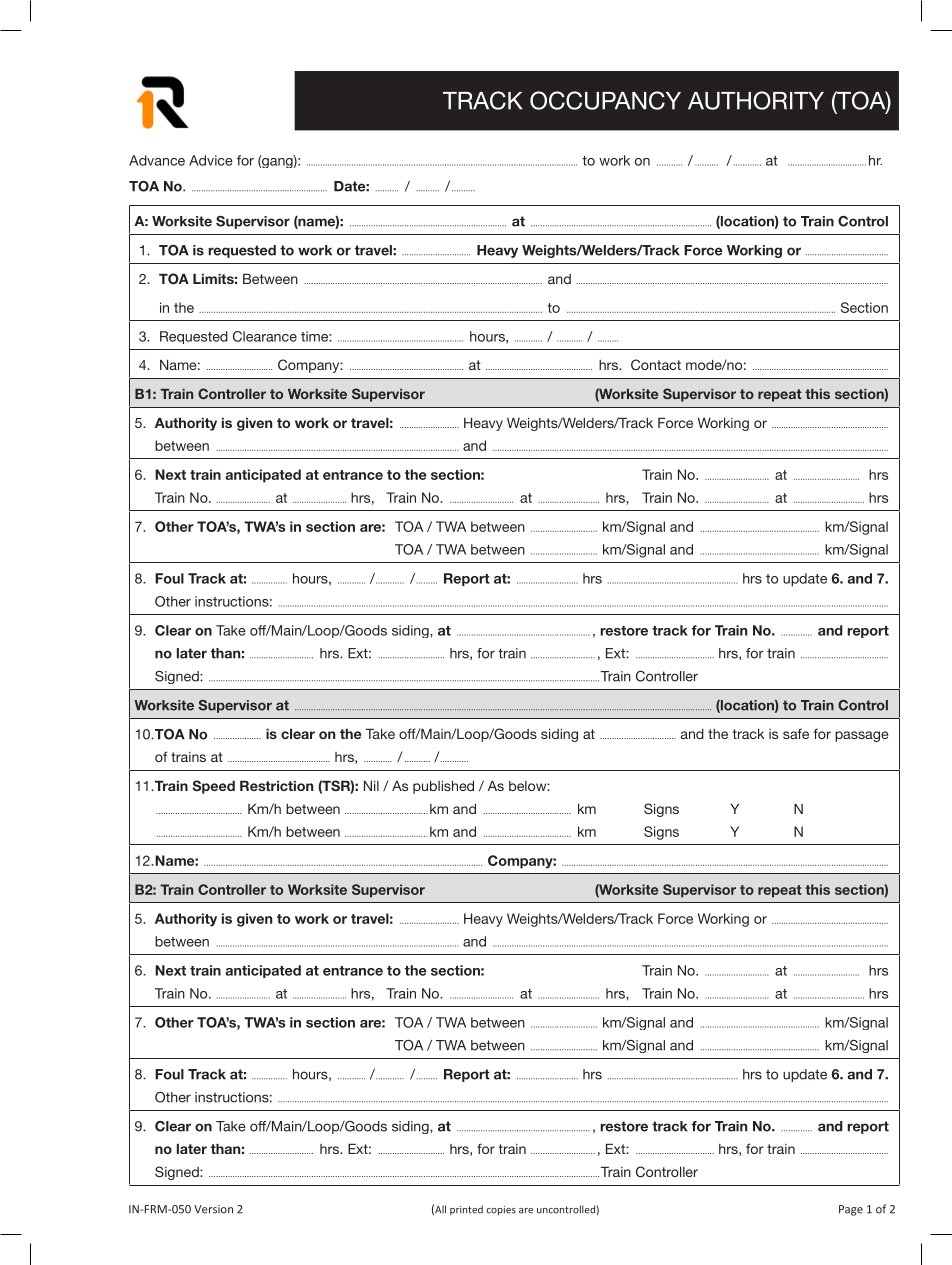 This page has width=952, height=1265. Describe the element at coordinates (656, 364) in the page. I see `Contact` at that location.
